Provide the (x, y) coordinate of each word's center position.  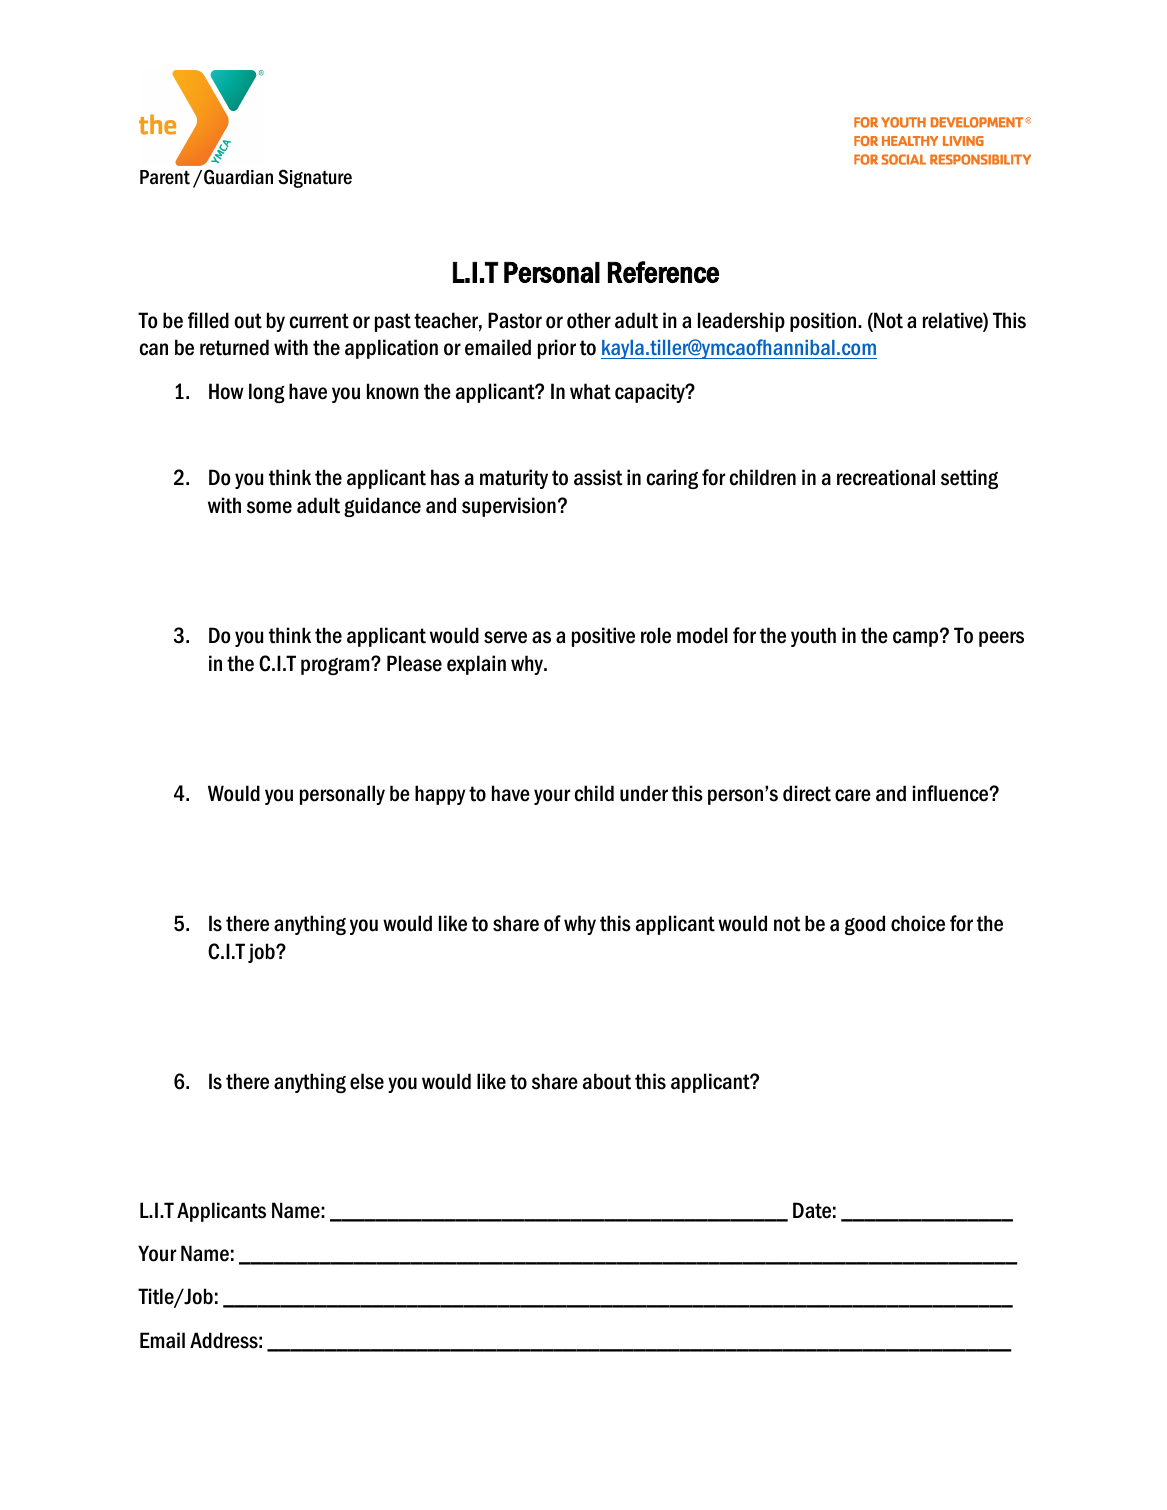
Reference (663, 272)
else (367, 1081)
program (336, 666)
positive (603, 637)
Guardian (238, 177)
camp (917, 638)
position (823, 322)
